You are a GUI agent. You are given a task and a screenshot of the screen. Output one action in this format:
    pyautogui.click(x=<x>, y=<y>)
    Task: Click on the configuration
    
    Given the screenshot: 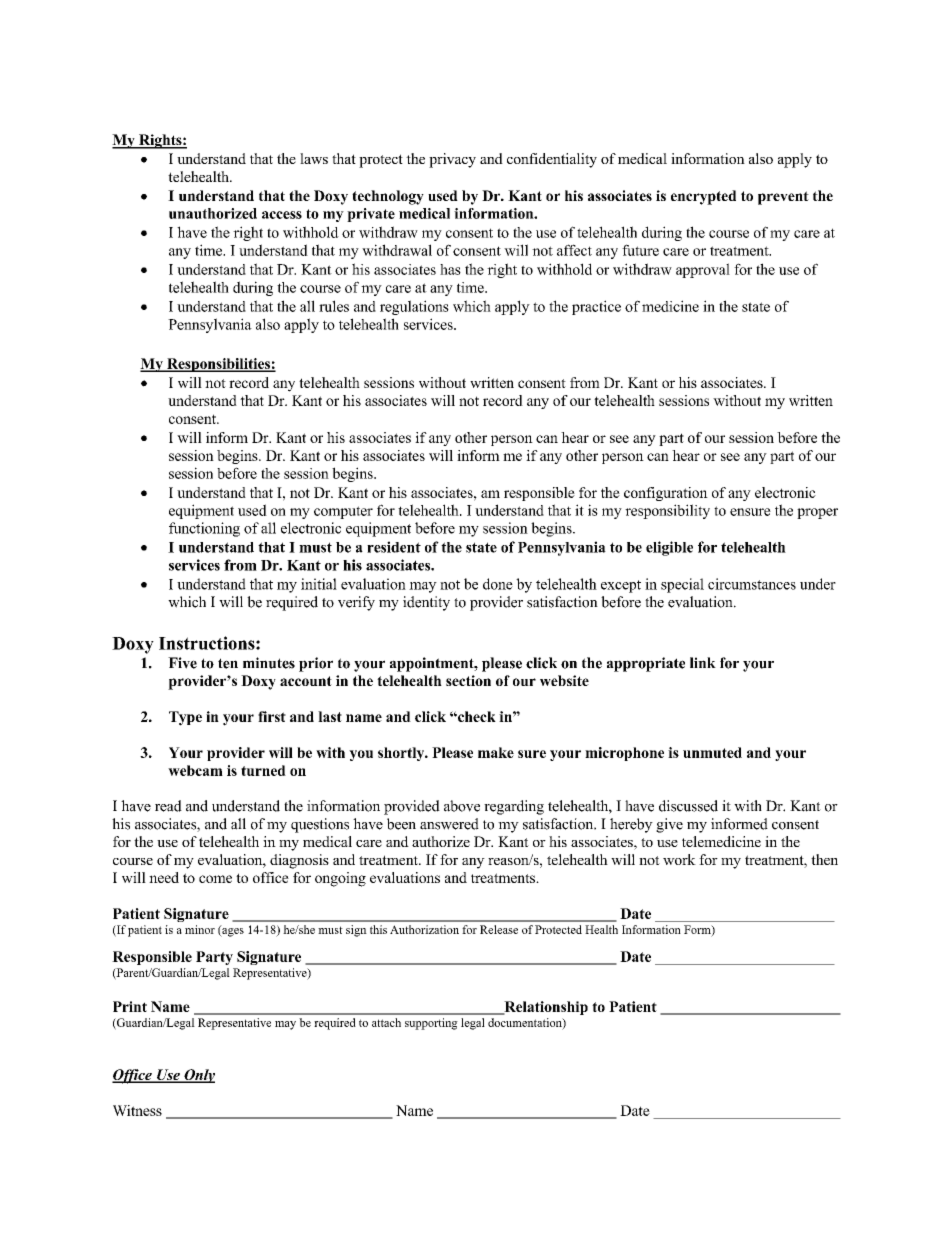 What is the action you would take?
    pyautogui.click(x=666, y=494)
